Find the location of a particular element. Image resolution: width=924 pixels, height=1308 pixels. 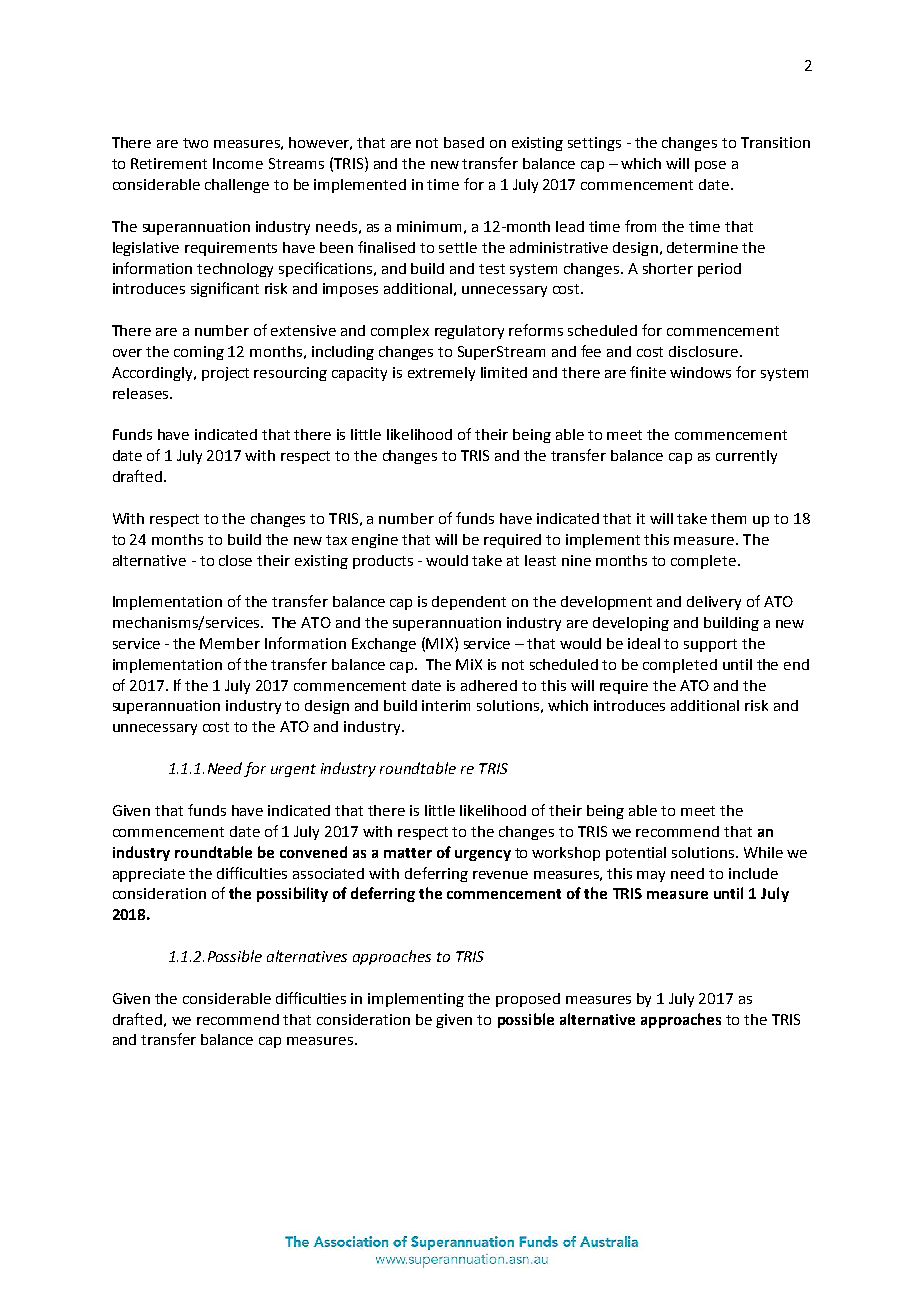

coming is located at coordinates (199, 353).
